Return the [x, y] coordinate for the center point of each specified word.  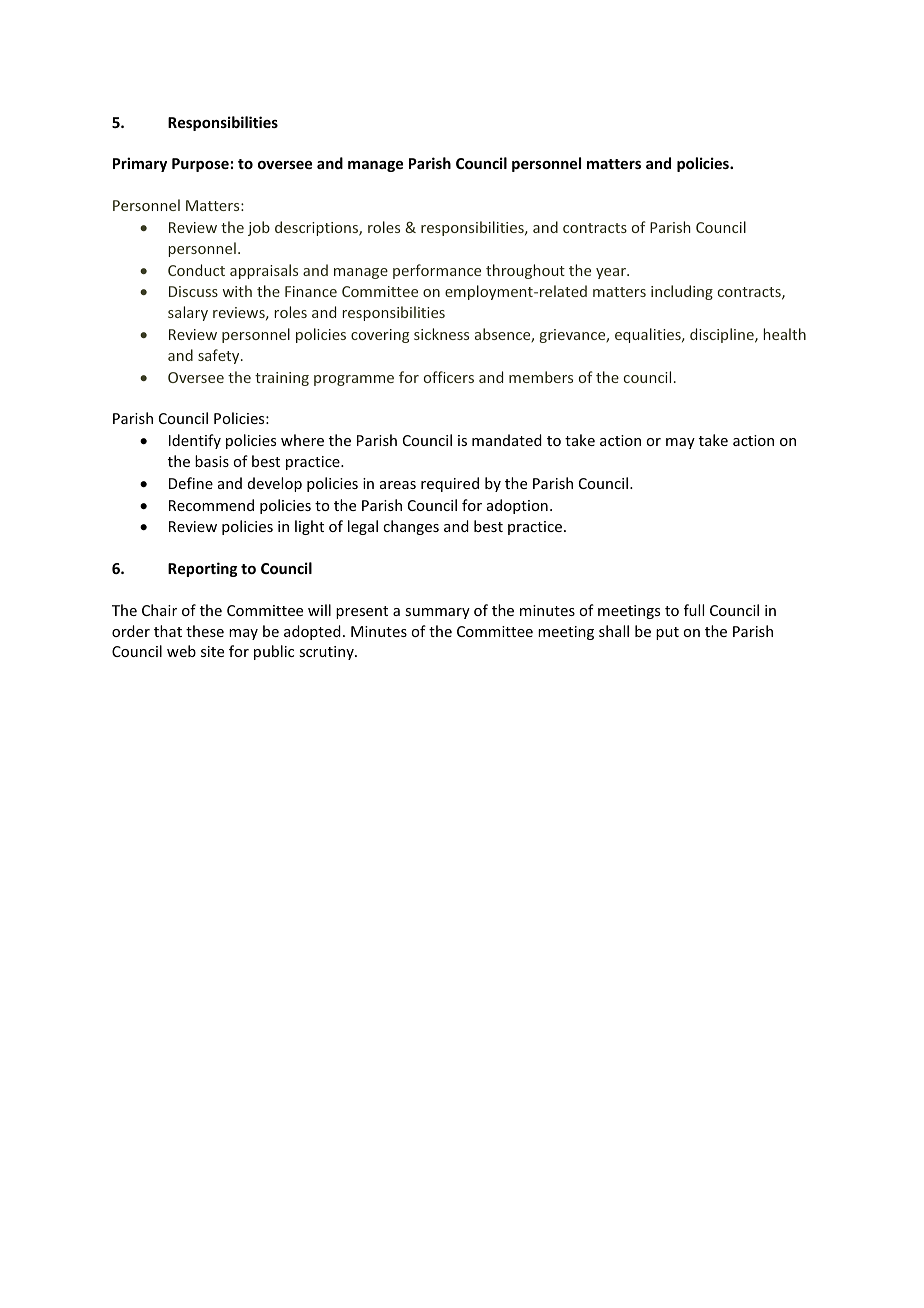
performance [437, 271]
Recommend [211, 505]
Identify [195, 441]
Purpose [200, 165]
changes [411, 527]
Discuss [193, 291]
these [205, 631]
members [541, 377]
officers [449, 377]
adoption [517, 506]
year [612, 273]
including [682, 292]
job [259, 228]
